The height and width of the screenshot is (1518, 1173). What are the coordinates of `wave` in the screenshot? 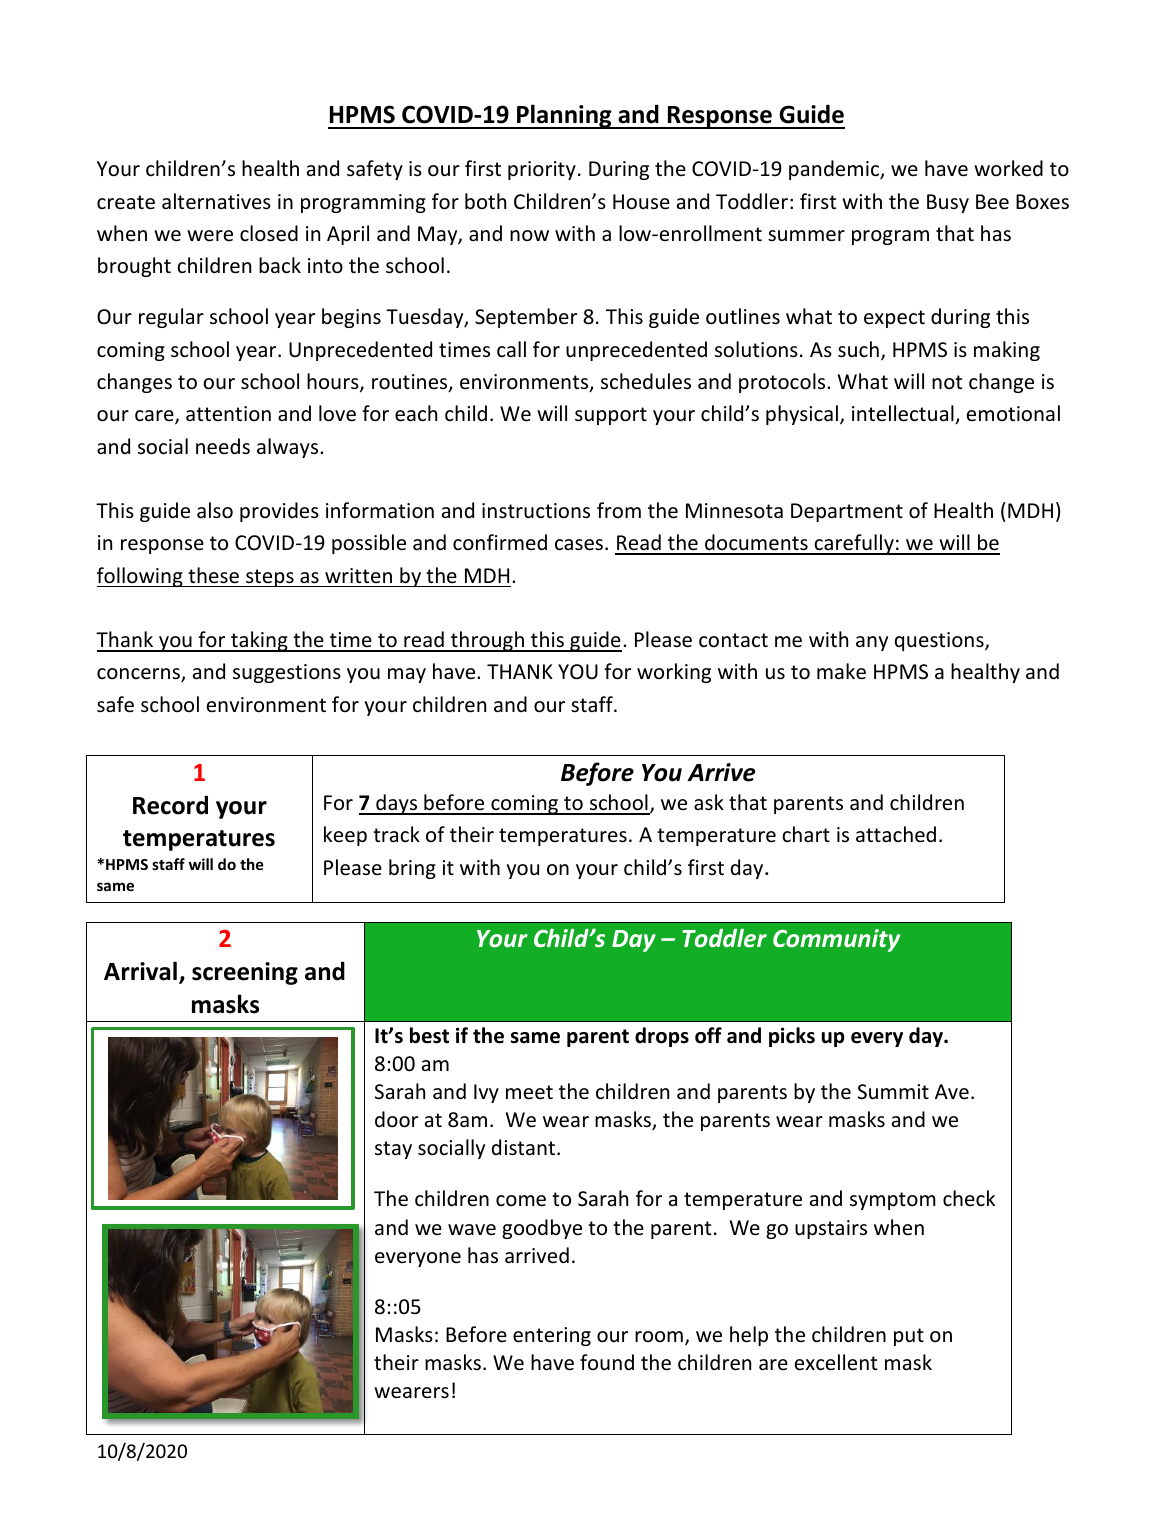 It's located at (472, 1230).
